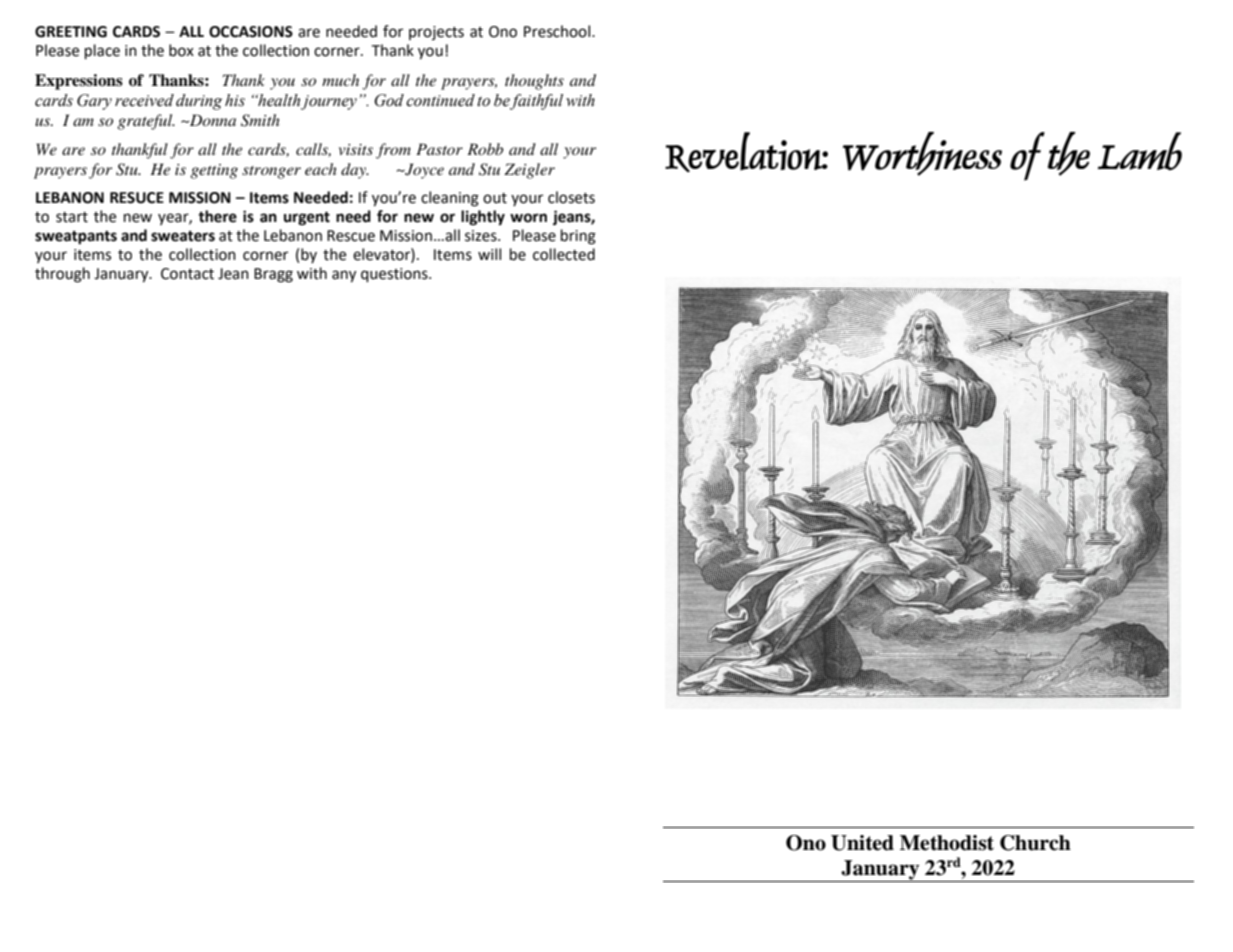 The image size is (1233, 952). What do you see at coordinates (187, 274) in the image?
I see `Contact` at bounding box center [187, 274].
